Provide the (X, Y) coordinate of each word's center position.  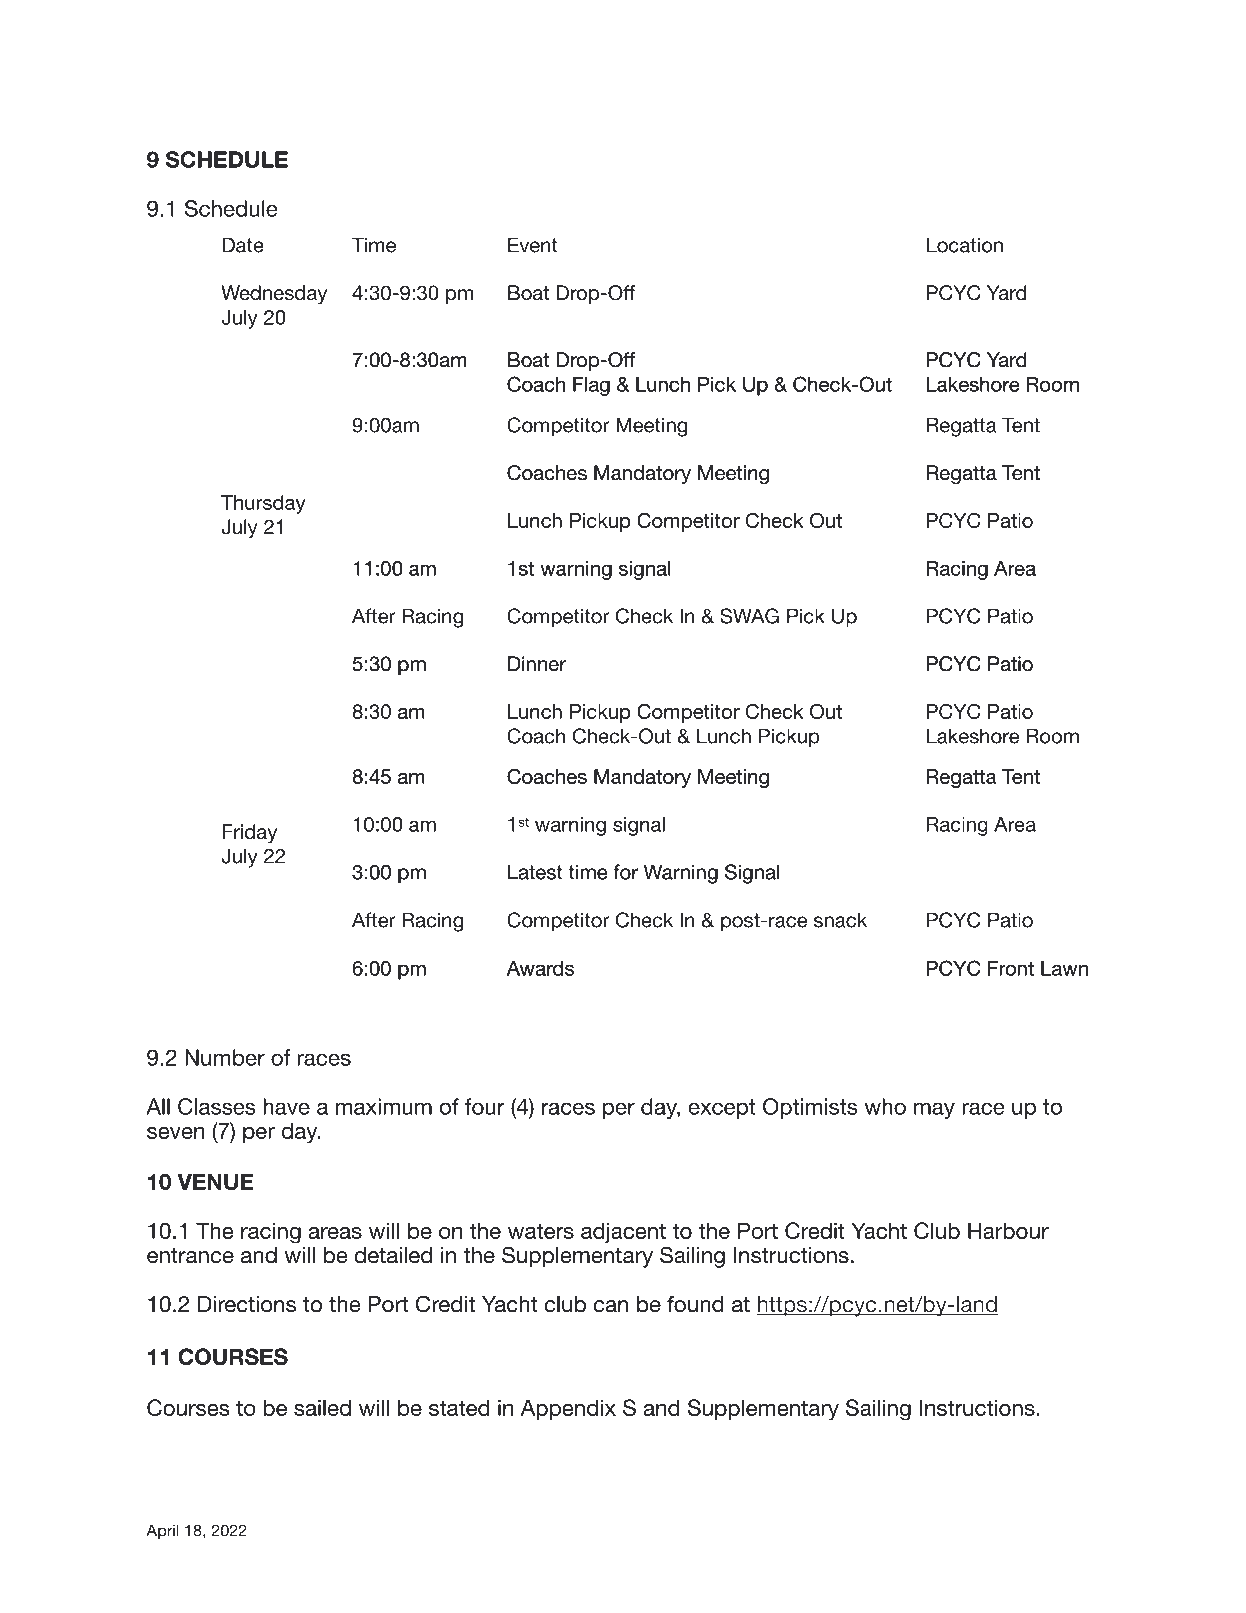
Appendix (568, 1409)
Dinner (537, 663)
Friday (250, 834)
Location (965, 245)
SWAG (749, 616)
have (286, 1106)
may (934, 1110)
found (695, 1304)
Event (533, 245)
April (162, 1532)
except (722, 1109)
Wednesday (274, 295)
